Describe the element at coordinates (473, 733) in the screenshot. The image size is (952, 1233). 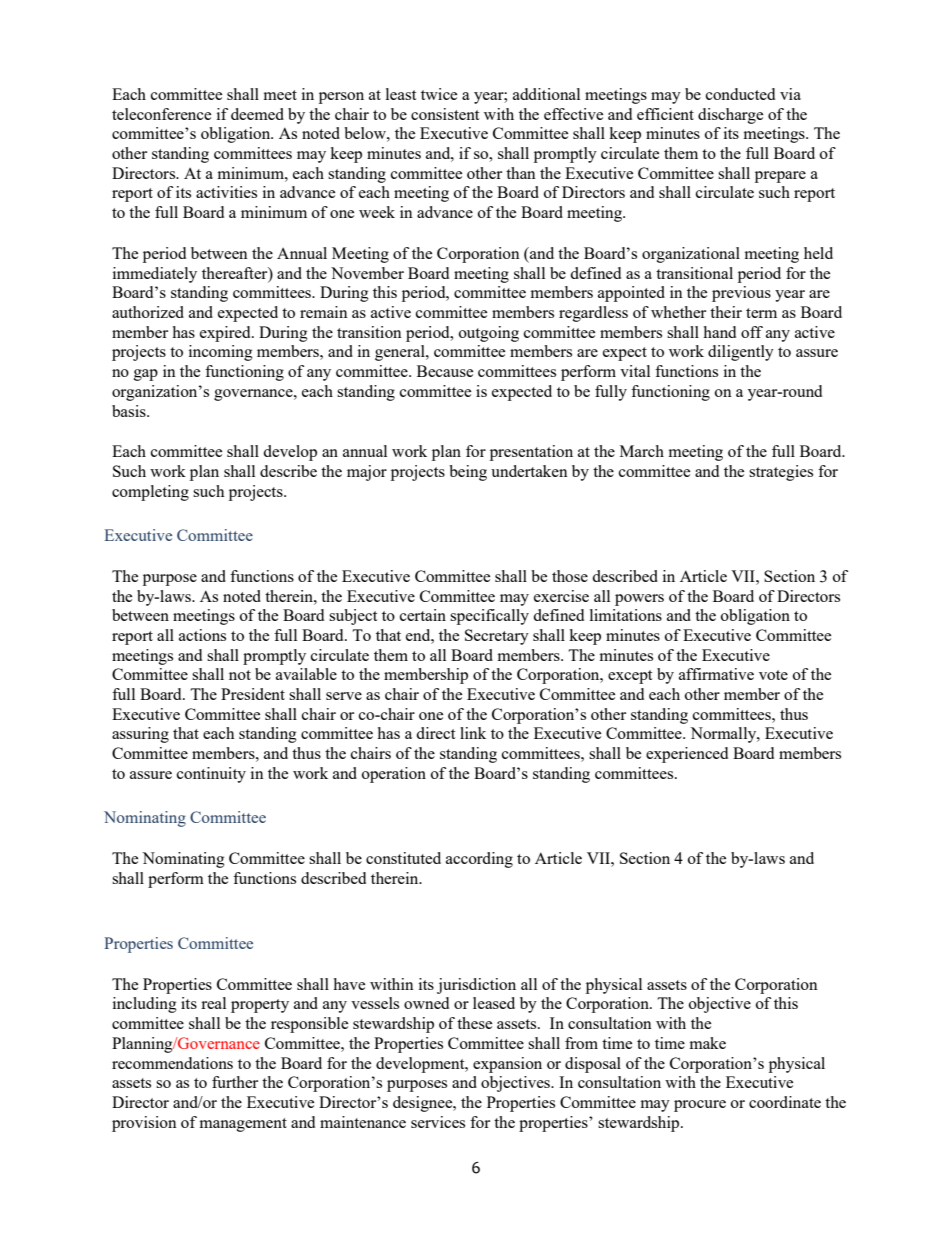
I see `link` at that location.
